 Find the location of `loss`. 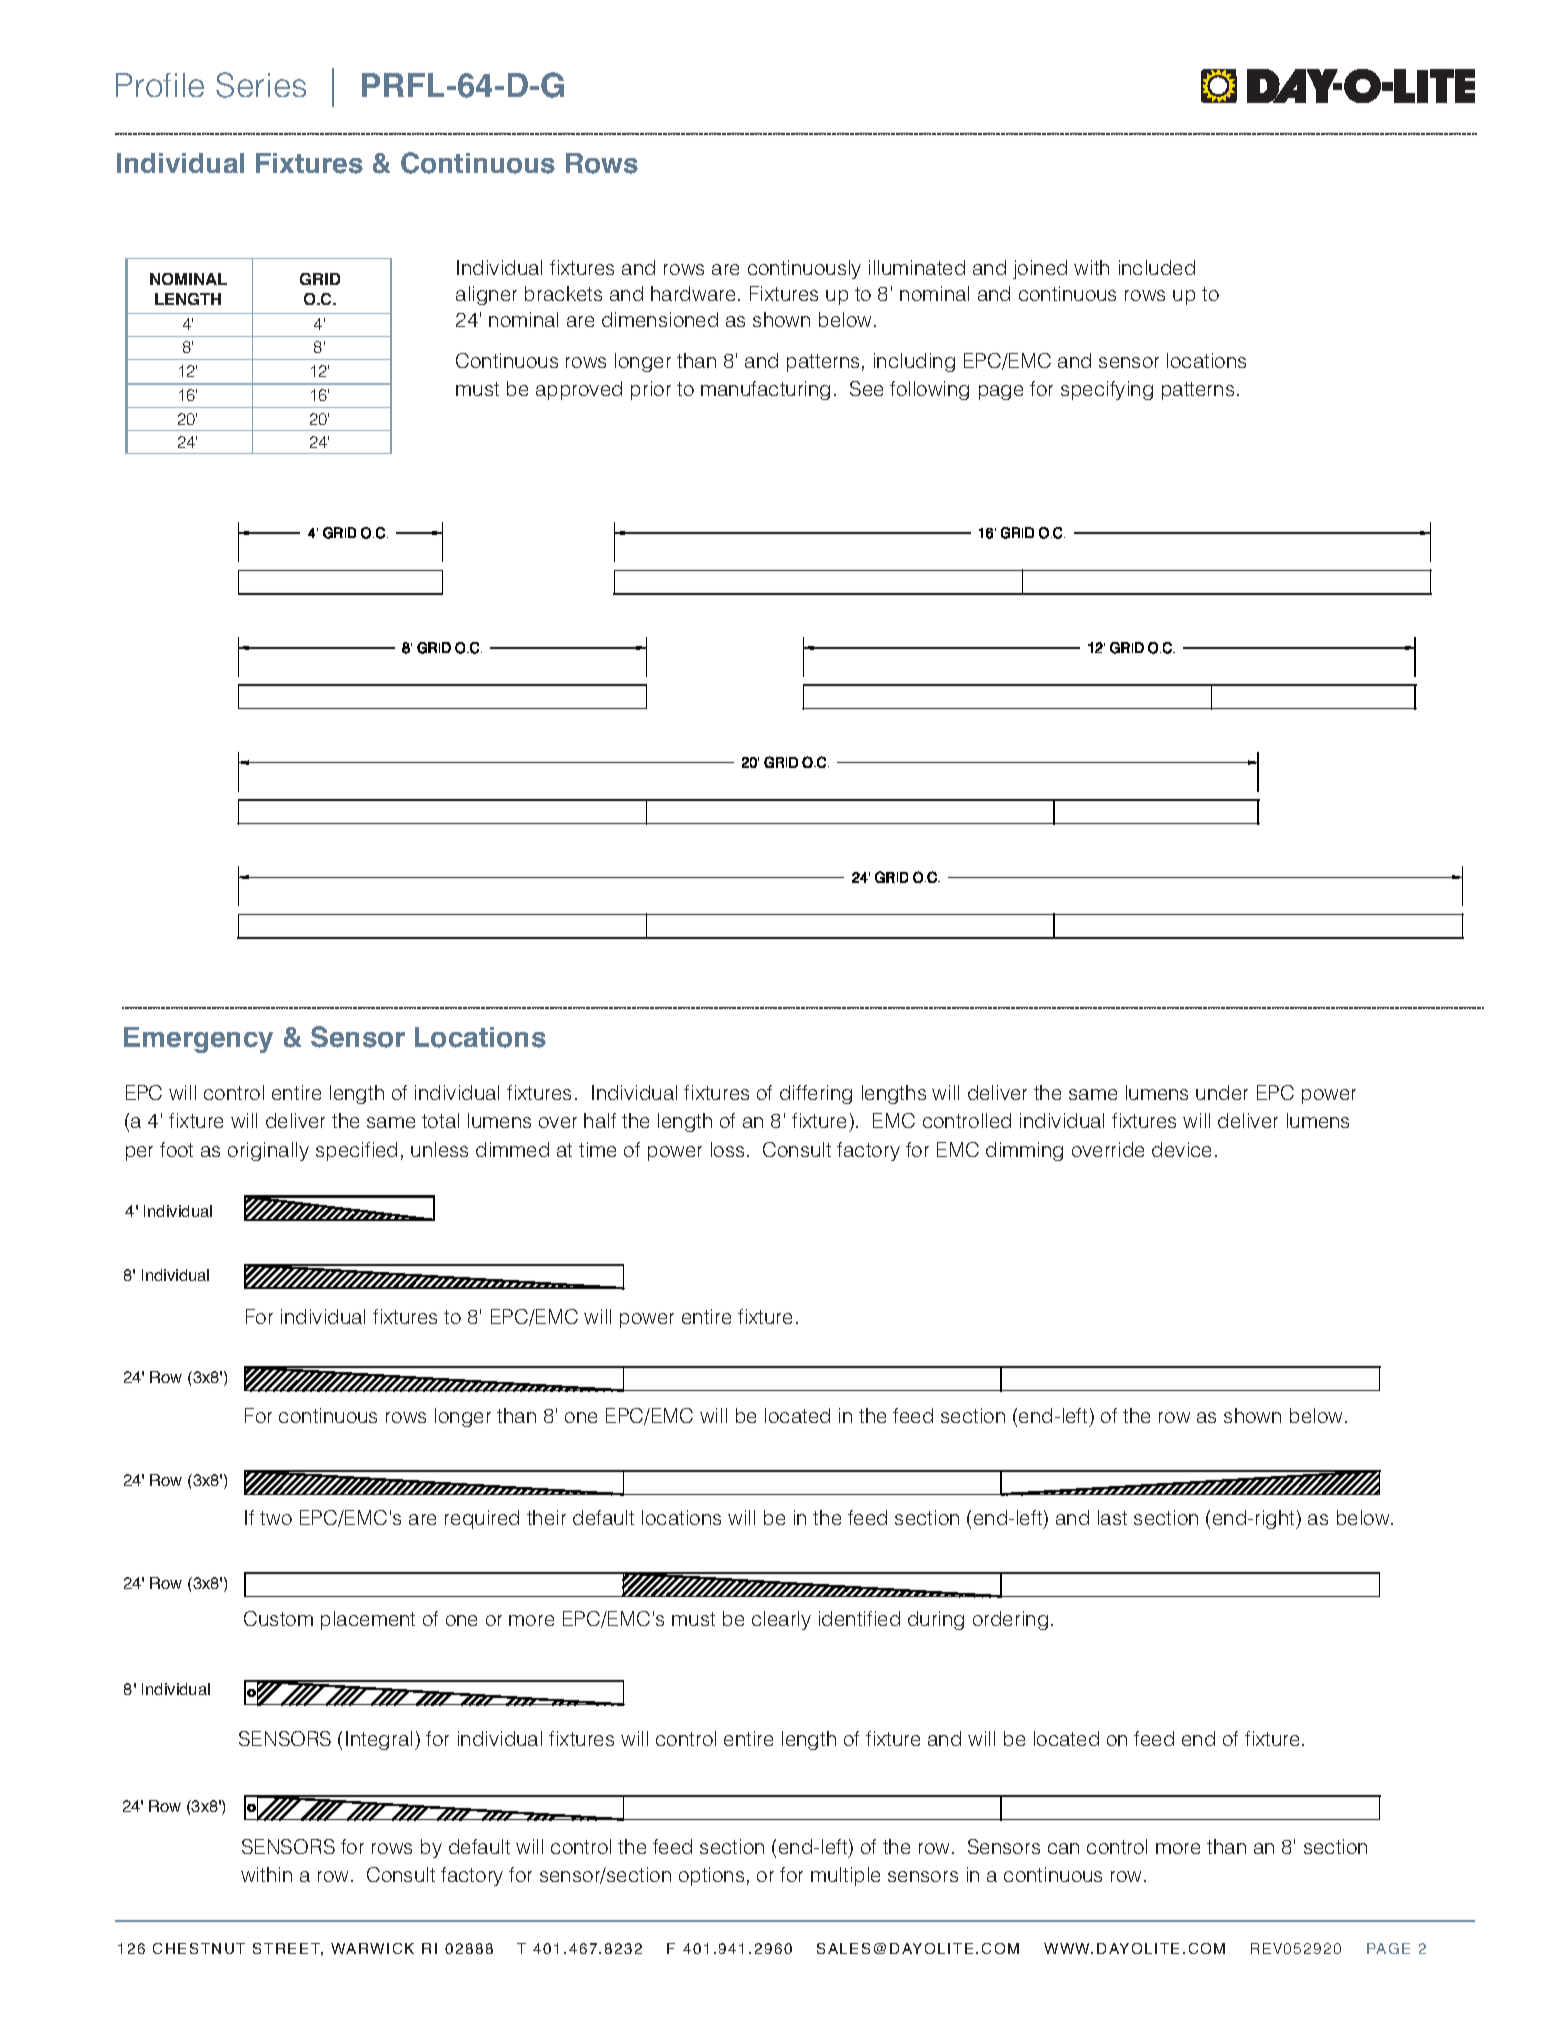

loss is located at coordinates (727, 1149).
